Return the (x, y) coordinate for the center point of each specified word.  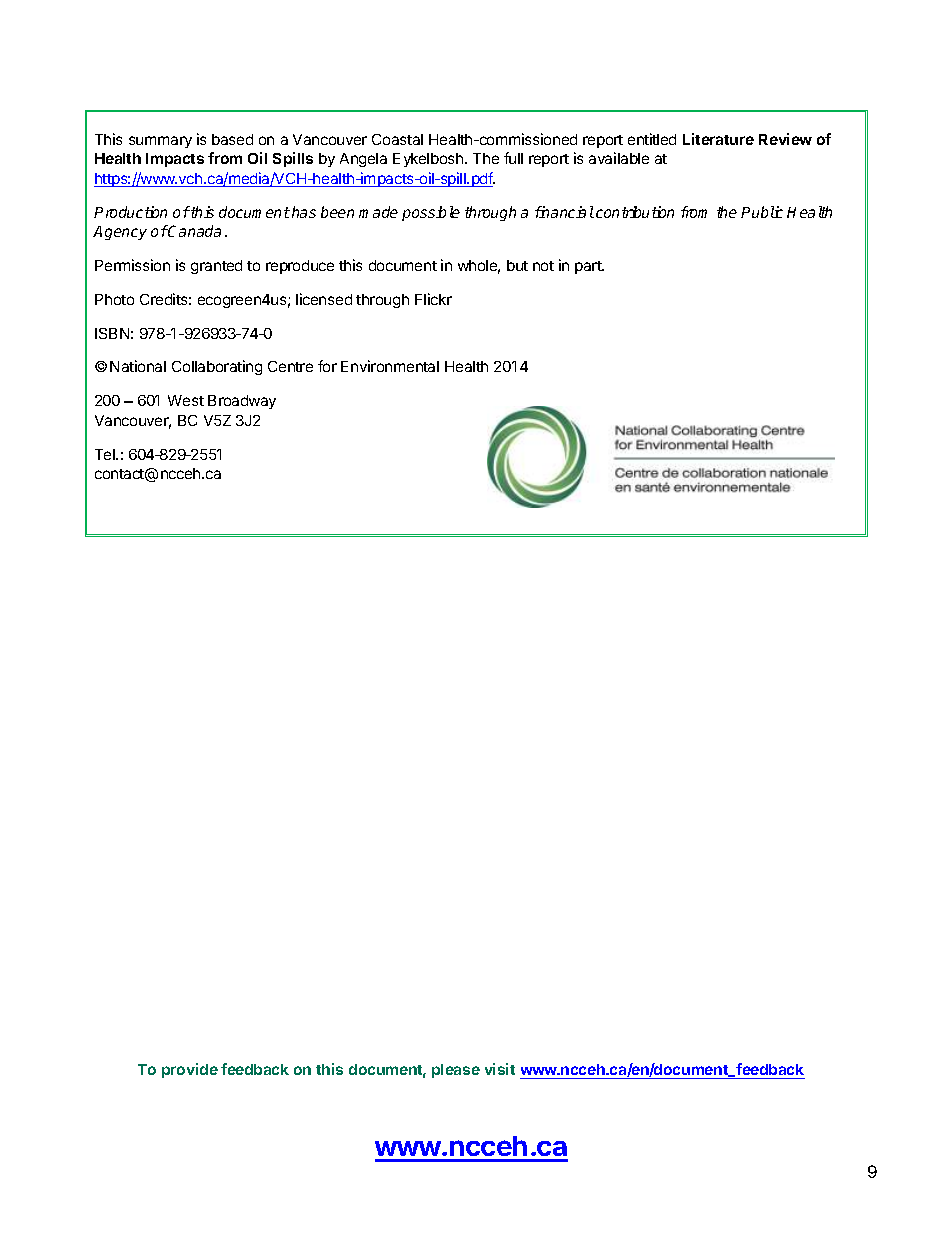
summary (160, 142)
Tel (106, 454)
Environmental (390, 366)
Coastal (397, 139)
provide (190, 1070)
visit (500, 1069)
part (589, 267)
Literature (718, 139)
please (456, 1071)
